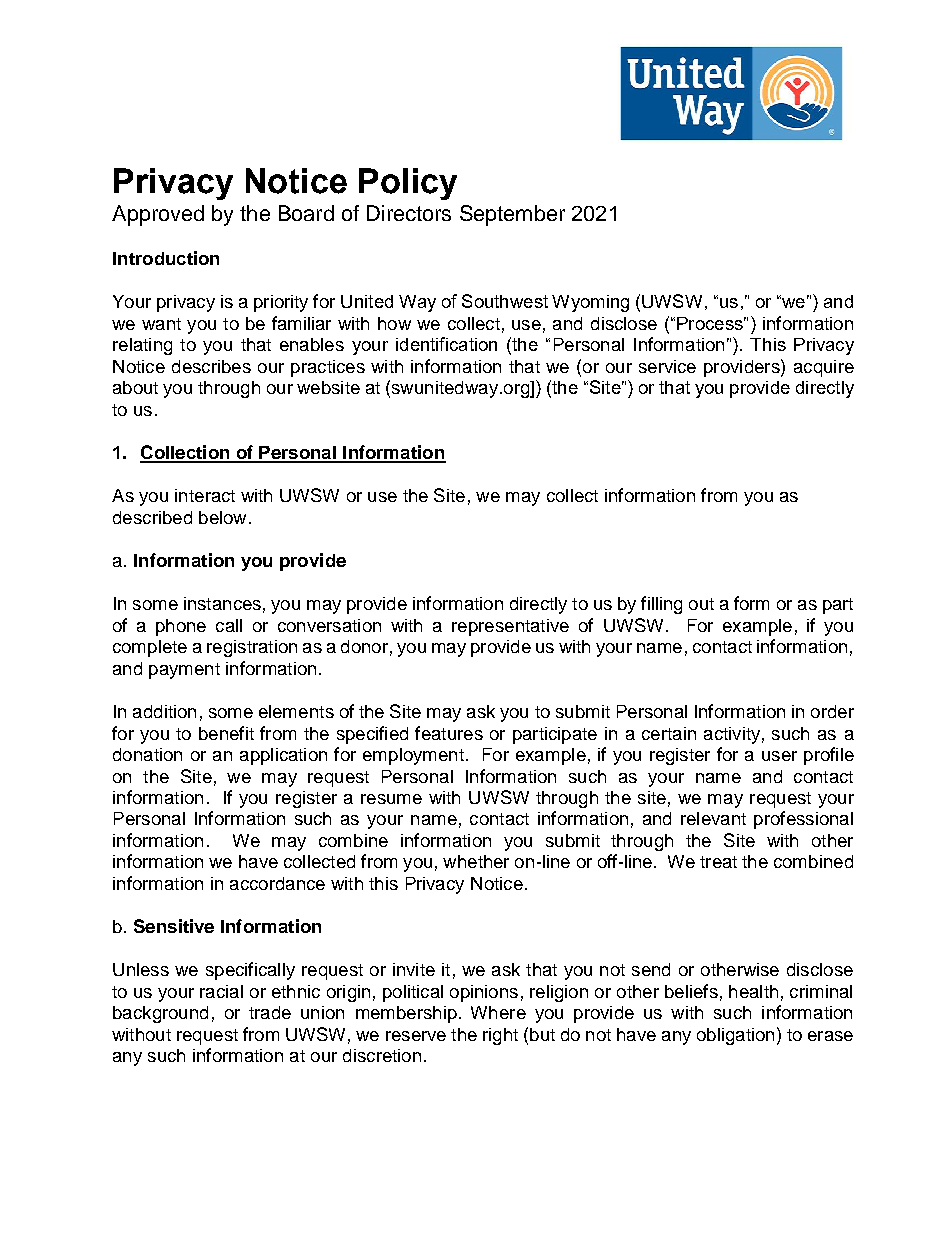 The image size is (952, 1233). I want to click on trade, so click(270, 1012).
